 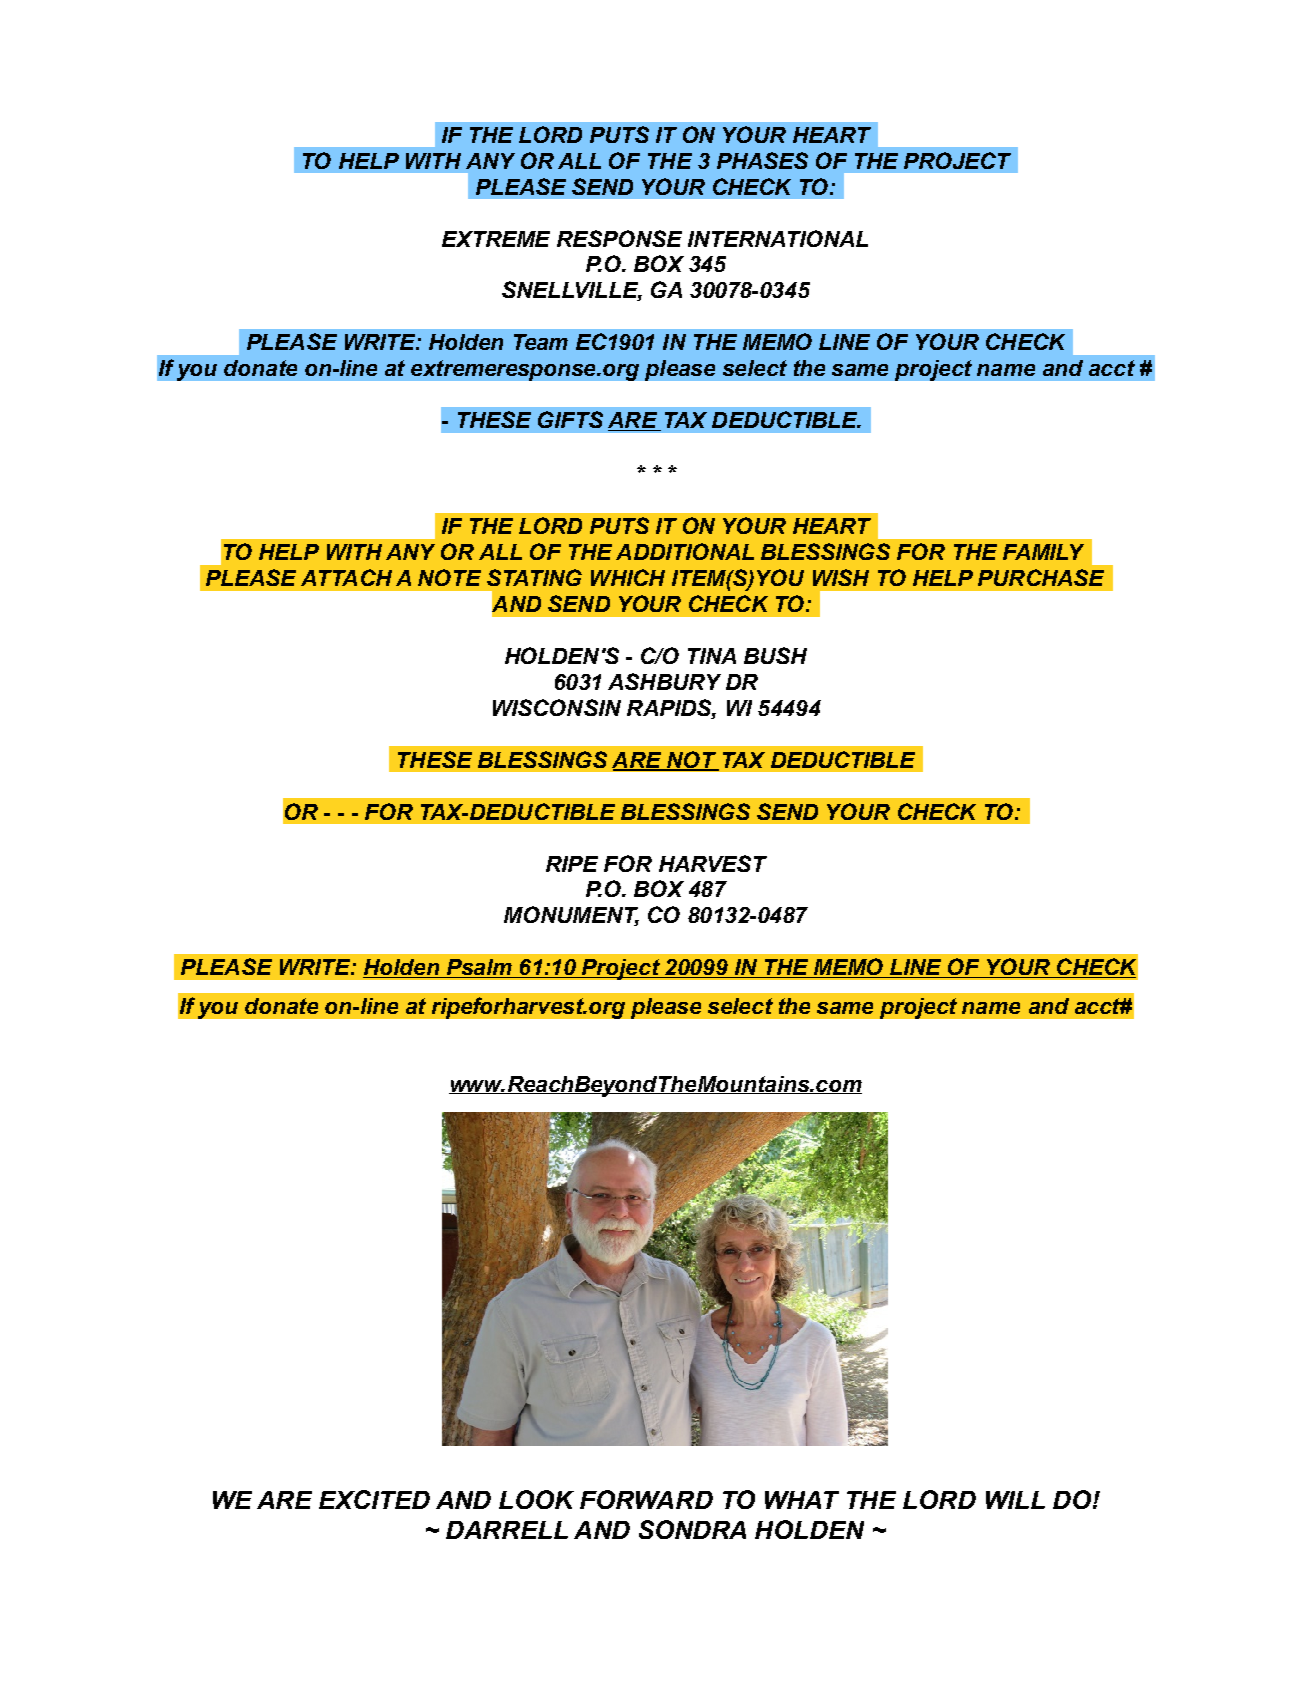 I want to click on Team, so click(x=541, y=342).
